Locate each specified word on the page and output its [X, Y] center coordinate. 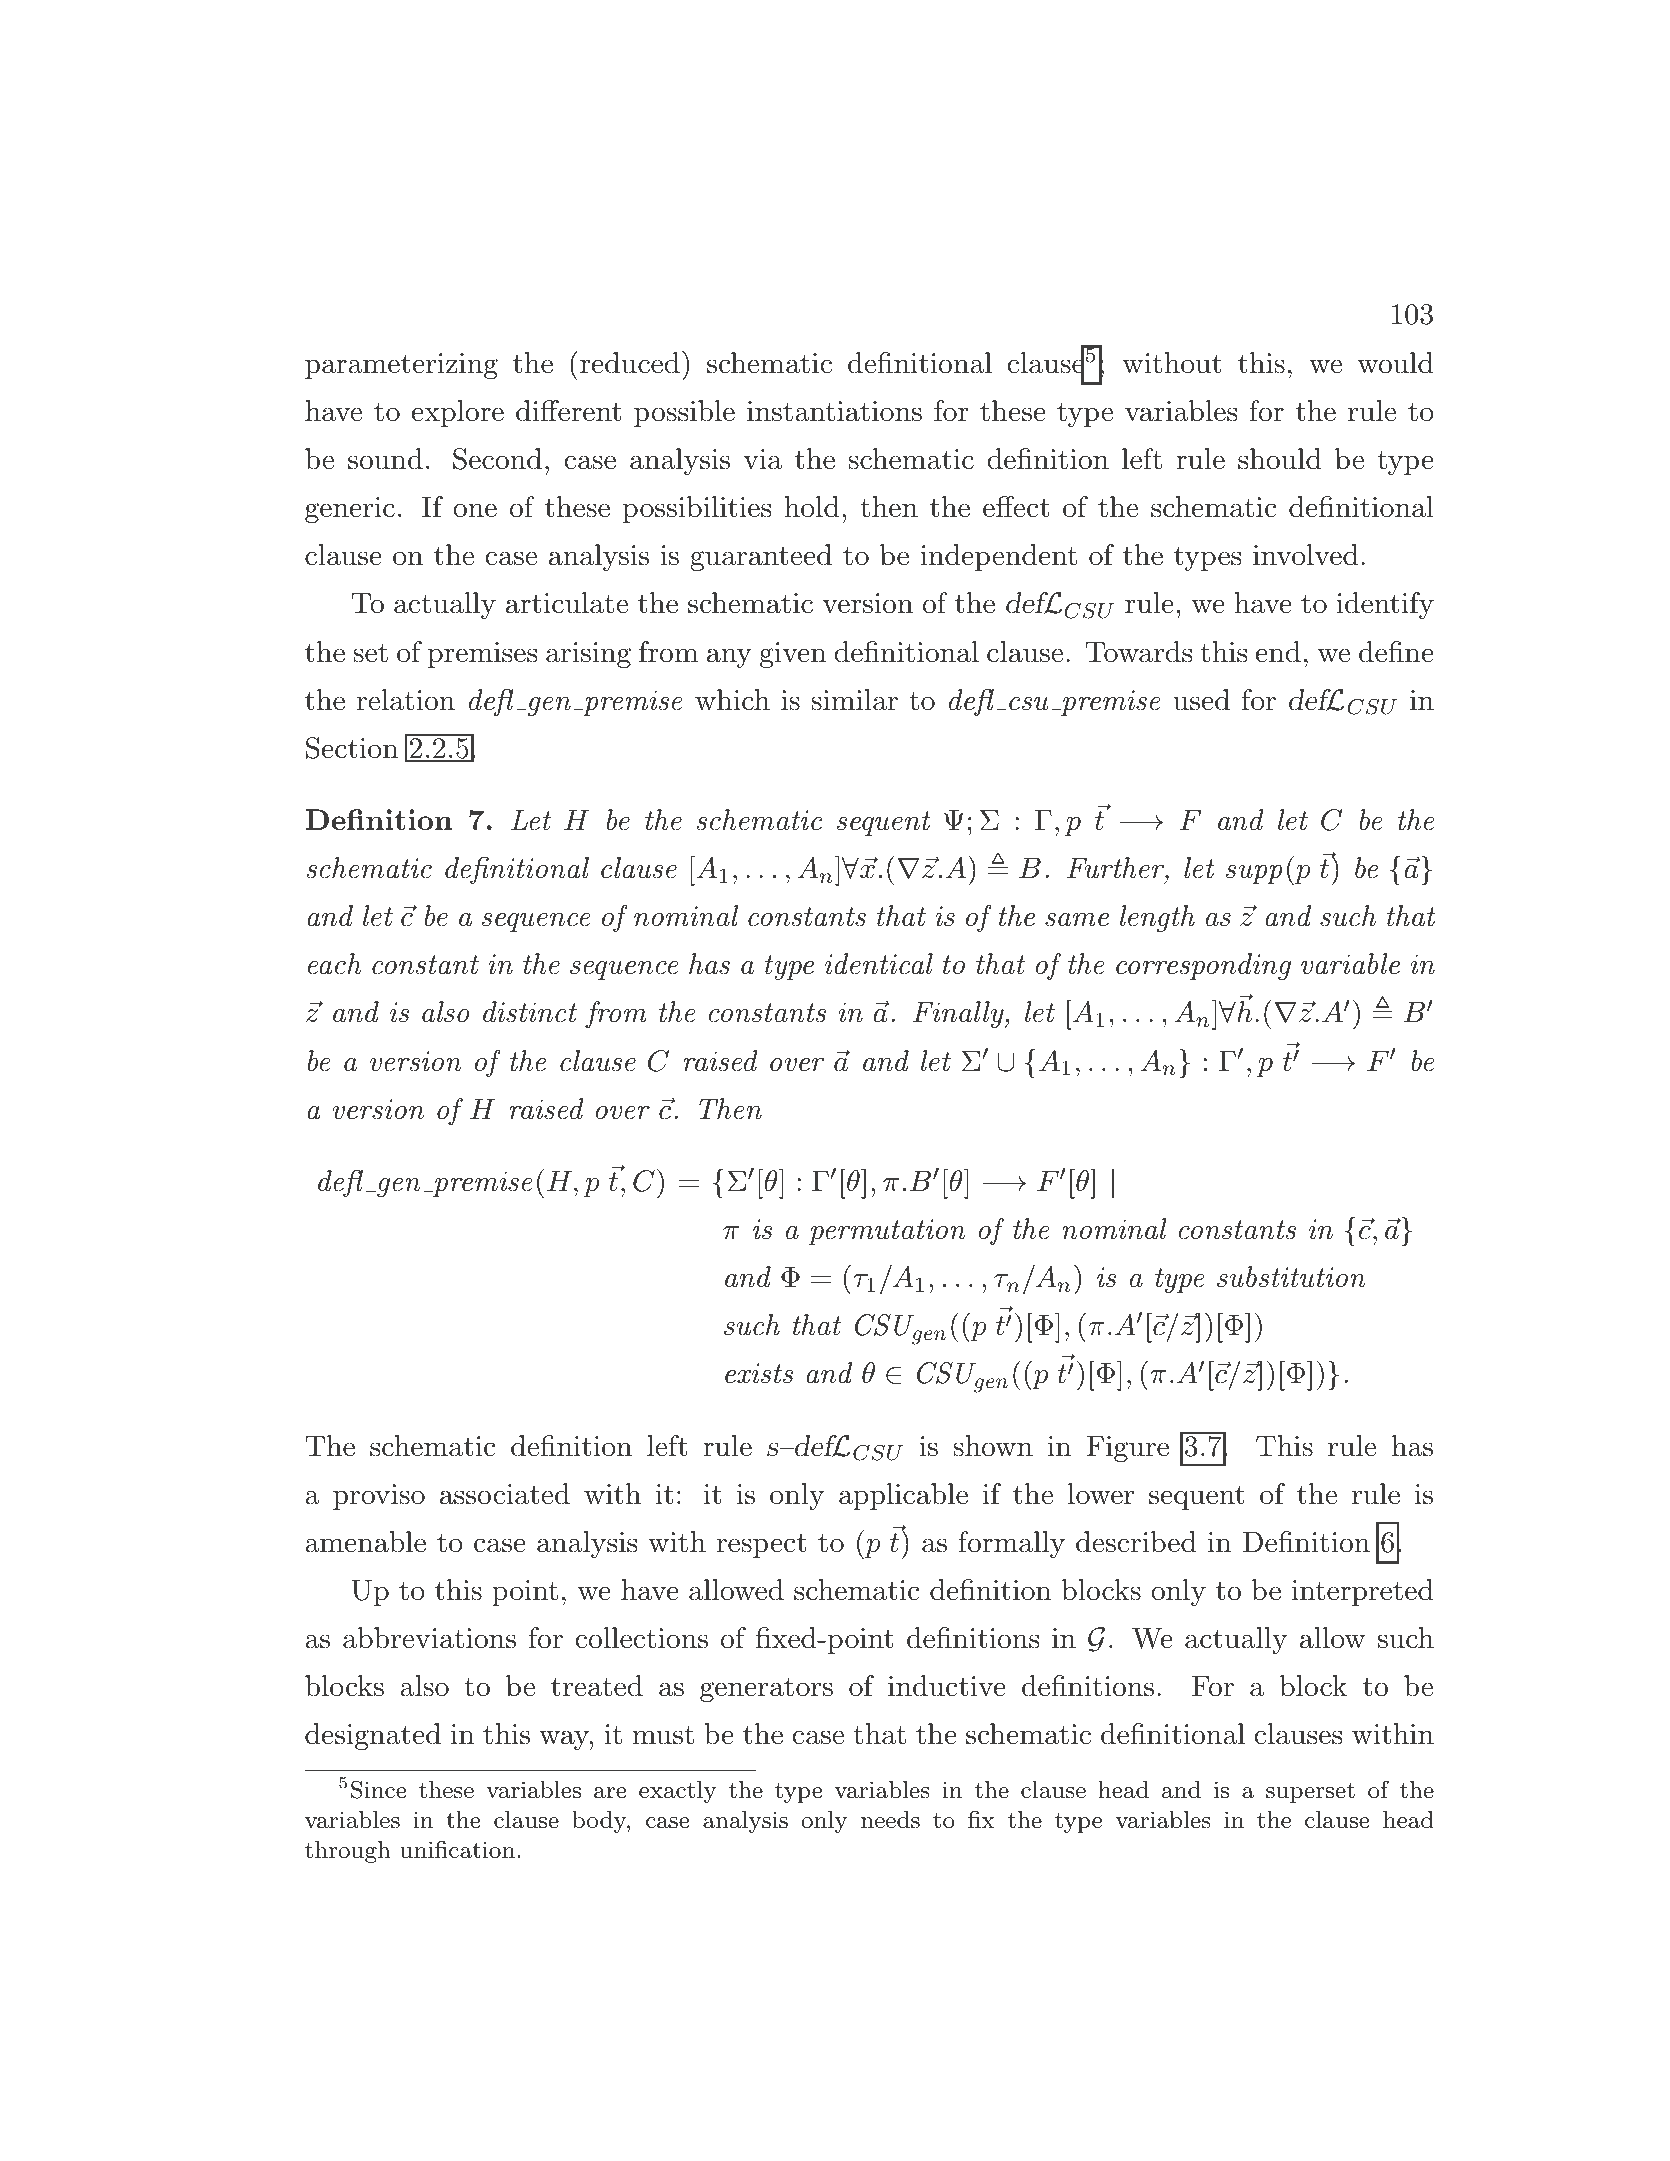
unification [457, 1849]
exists [759, 1373]
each [335, 964]
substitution [1291, 1277]
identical [879, 964]
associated [505, 1494]
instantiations [834, 411]
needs [890, 1820]
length [1157, 918]
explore [458, 413]
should [1279, 459]
